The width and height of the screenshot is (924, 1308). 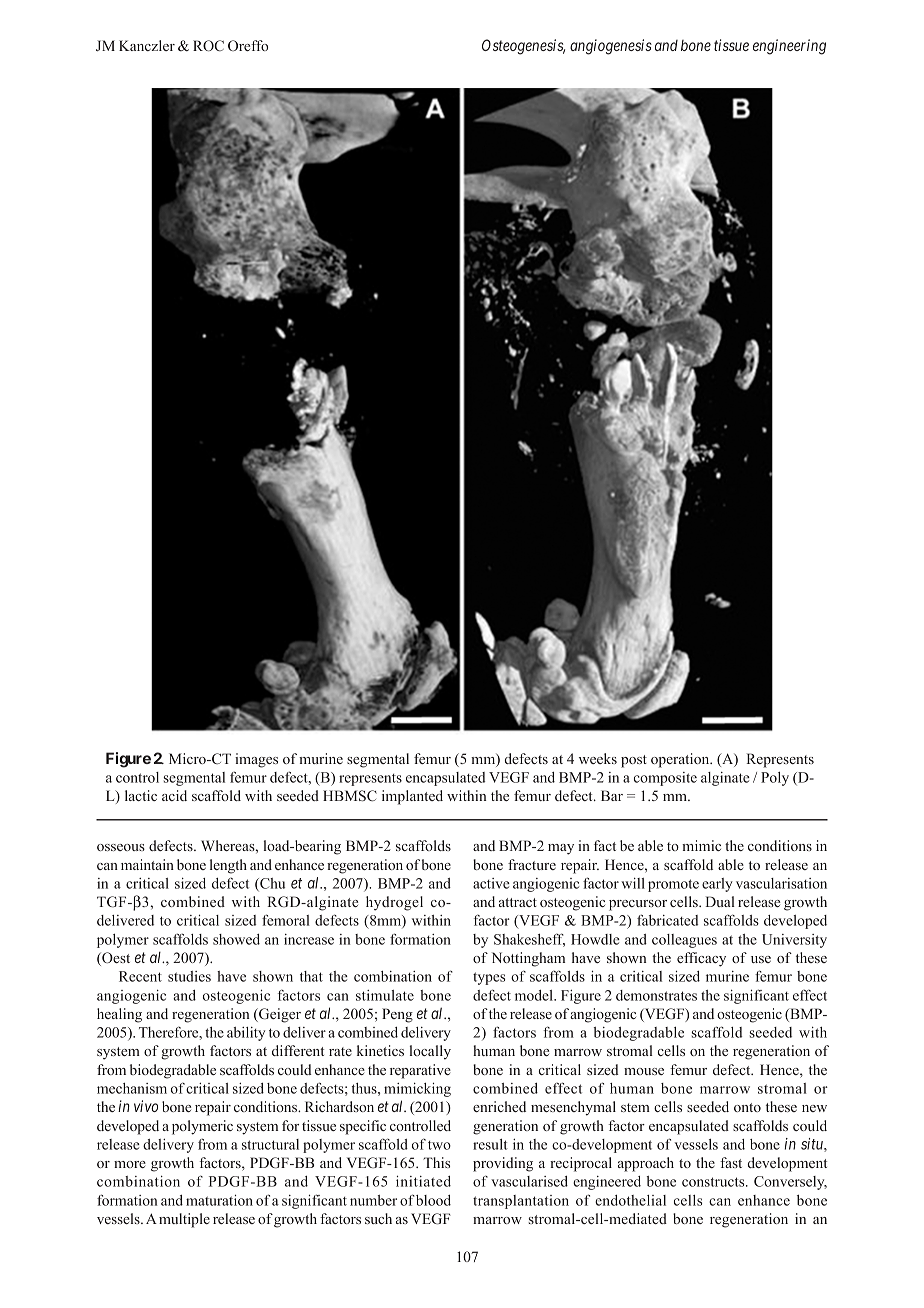 I want to click on weeks, so click(x=598, y=758).
